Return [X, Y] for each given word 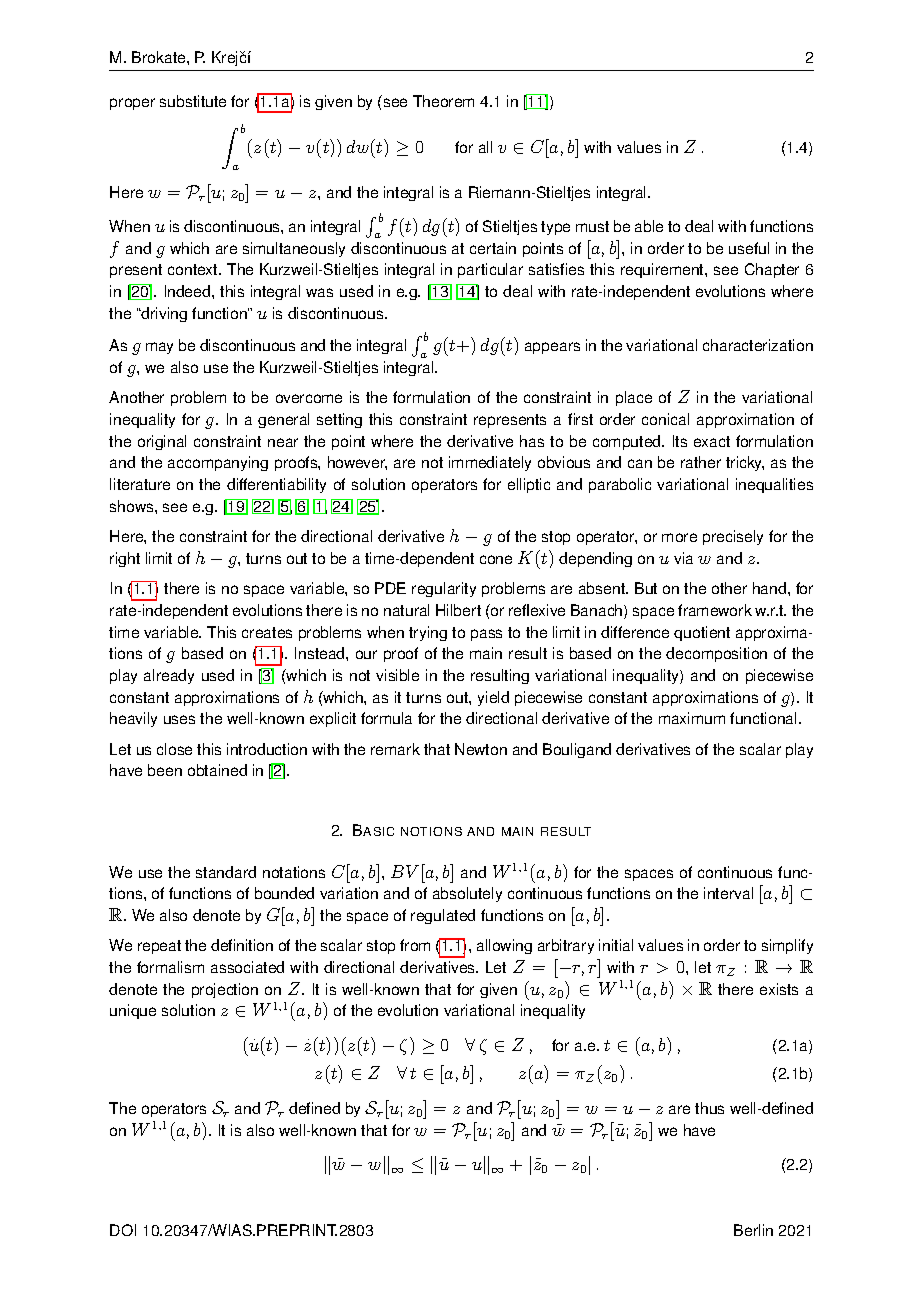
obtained [217, 770]
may [159, 348]
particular [490, 270]
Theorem [443, 101]
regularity [444, 589]
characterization [758, 345]
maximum [692, 718]
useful [749, 248]
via [683, 558]
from [415, 945]
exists [779, 989]
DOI [123, 1230]
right [125, 559]
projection [225, 990]
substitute [193, 101]
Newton [481, 749]
